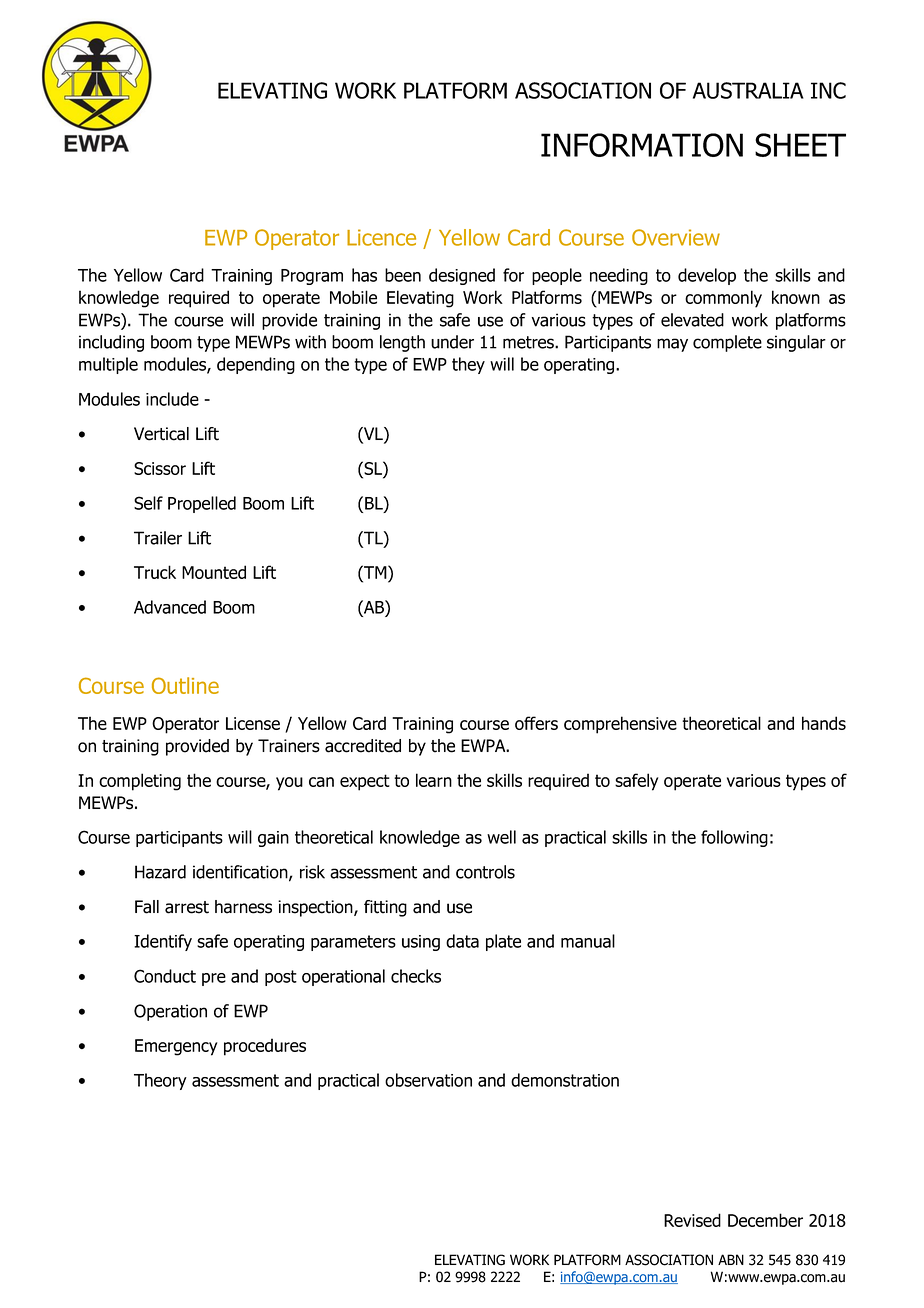 This document has width=924, height=1308. Describe the element at coordinates (748, 90) in the document. I see `AUSTRALIA` at that location.
